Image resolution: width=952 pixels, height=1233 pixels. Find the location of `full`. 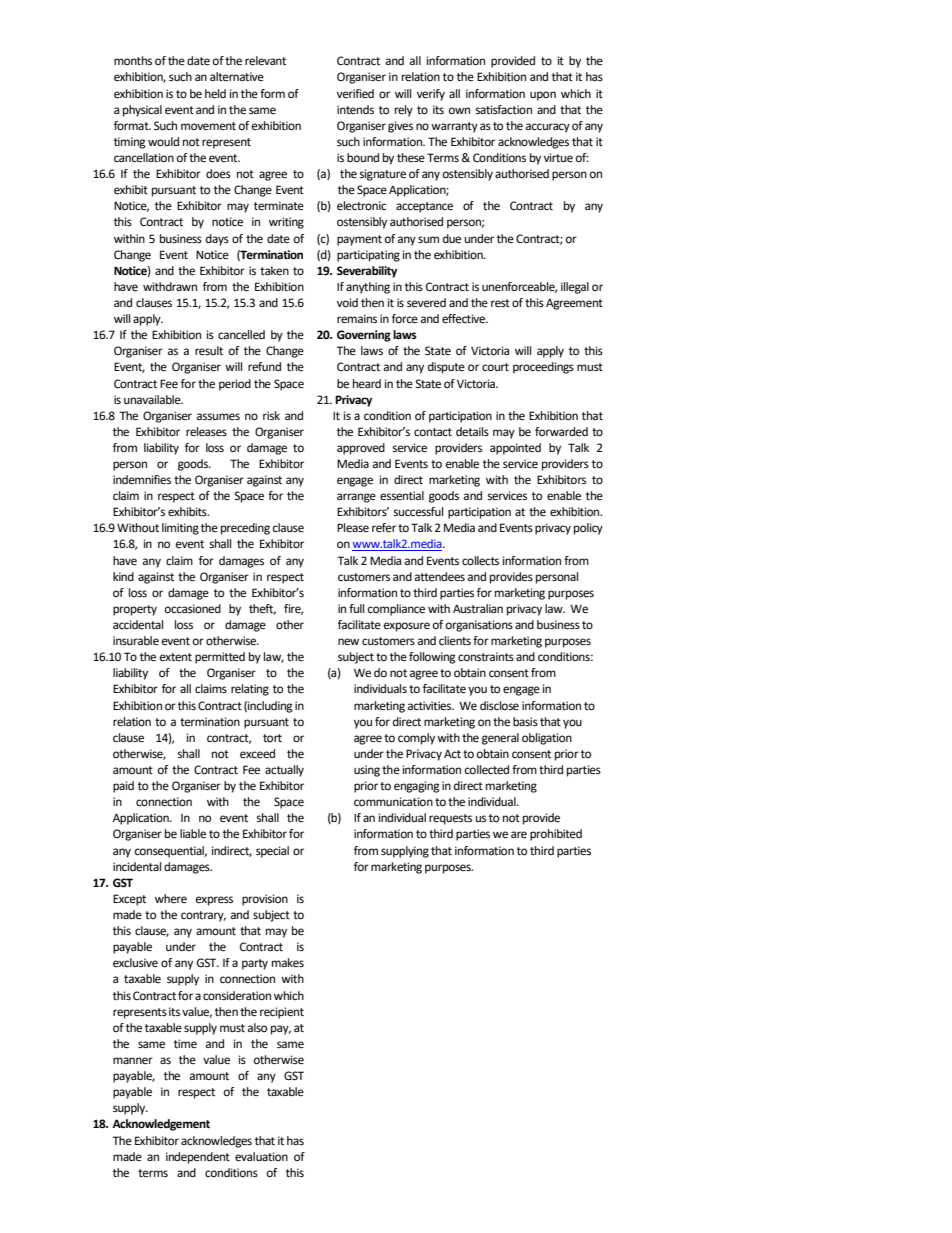

full is located at coordinates (356, 608).
